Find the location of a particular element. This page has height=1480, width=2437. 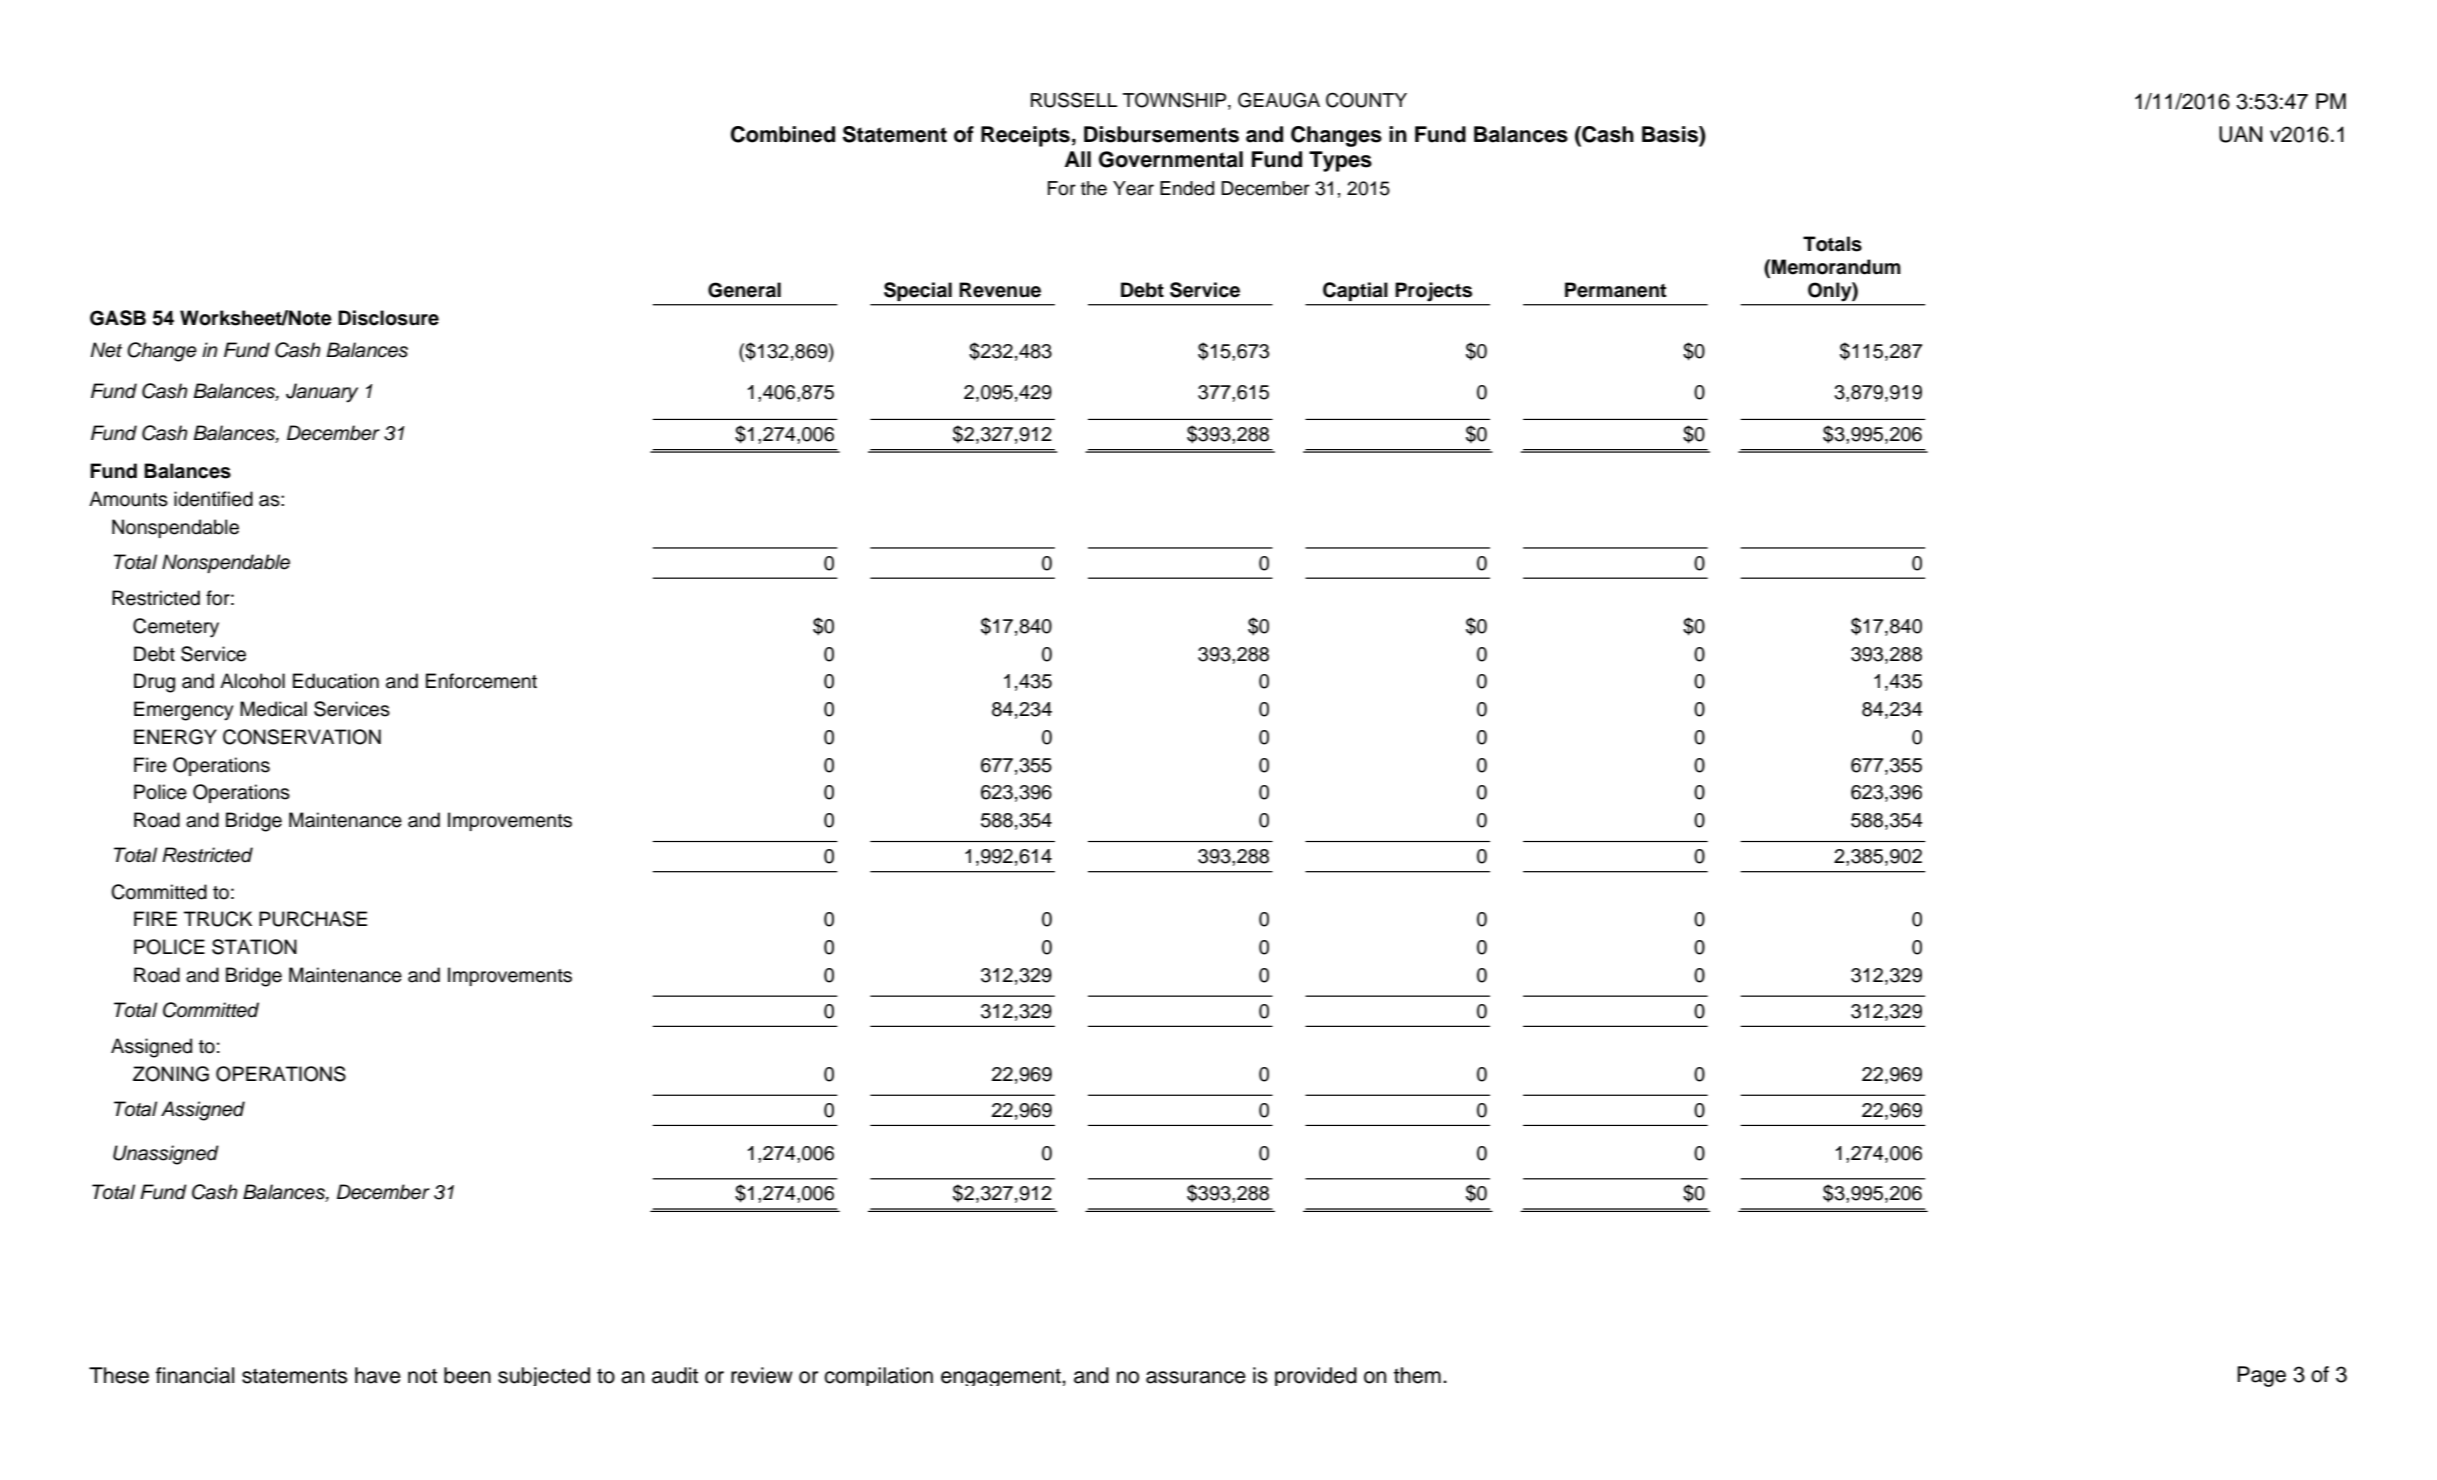

Memorandum is located at coordinates (1836, 267).
